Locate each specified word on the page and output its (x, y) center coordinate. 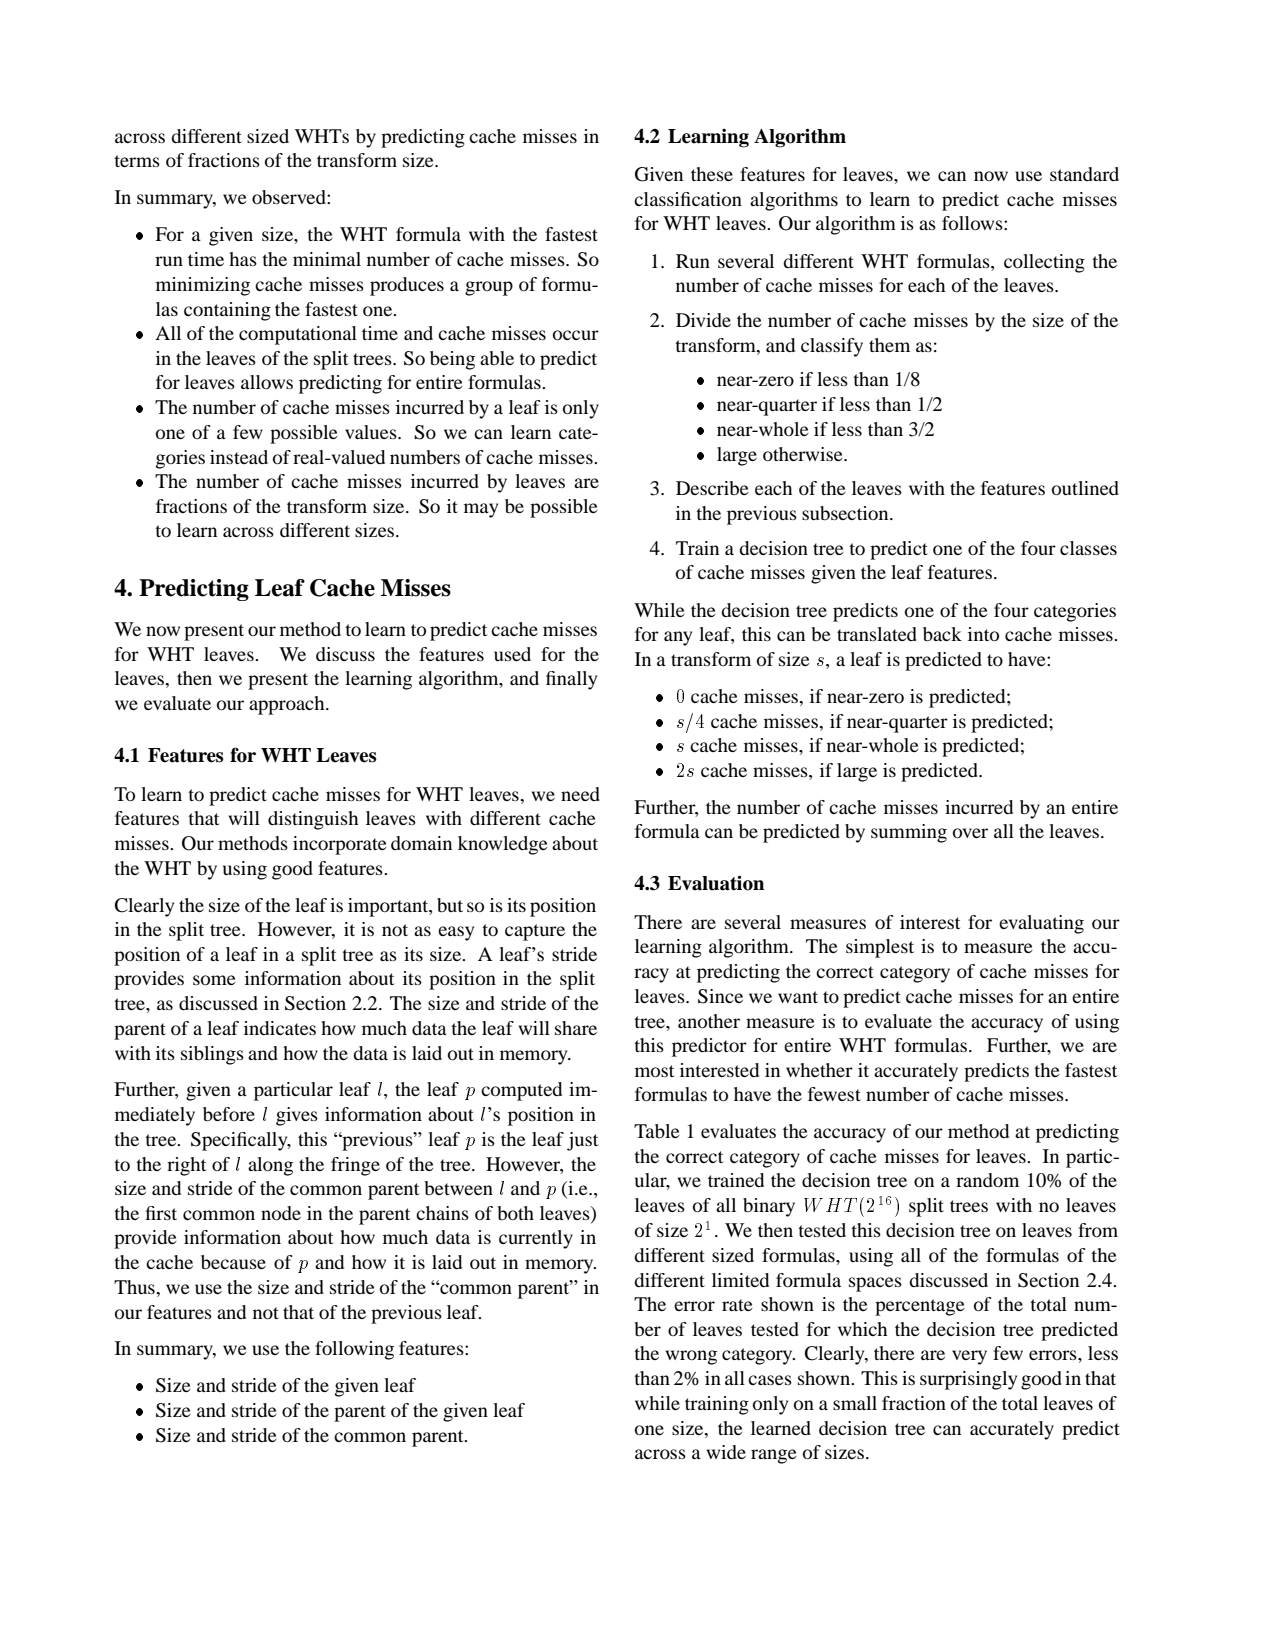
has (243, 259)
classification (688, 199)
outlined (1085, 488)
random (987, 1180)
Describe (712, 488)
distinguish (313, 820)
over (970, 833)
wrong (691, 1357)
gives (297, 1116)
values (372, 432)
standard (1084, 174)
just (582, 1141)
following (354, 1350)
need (580, 794)
